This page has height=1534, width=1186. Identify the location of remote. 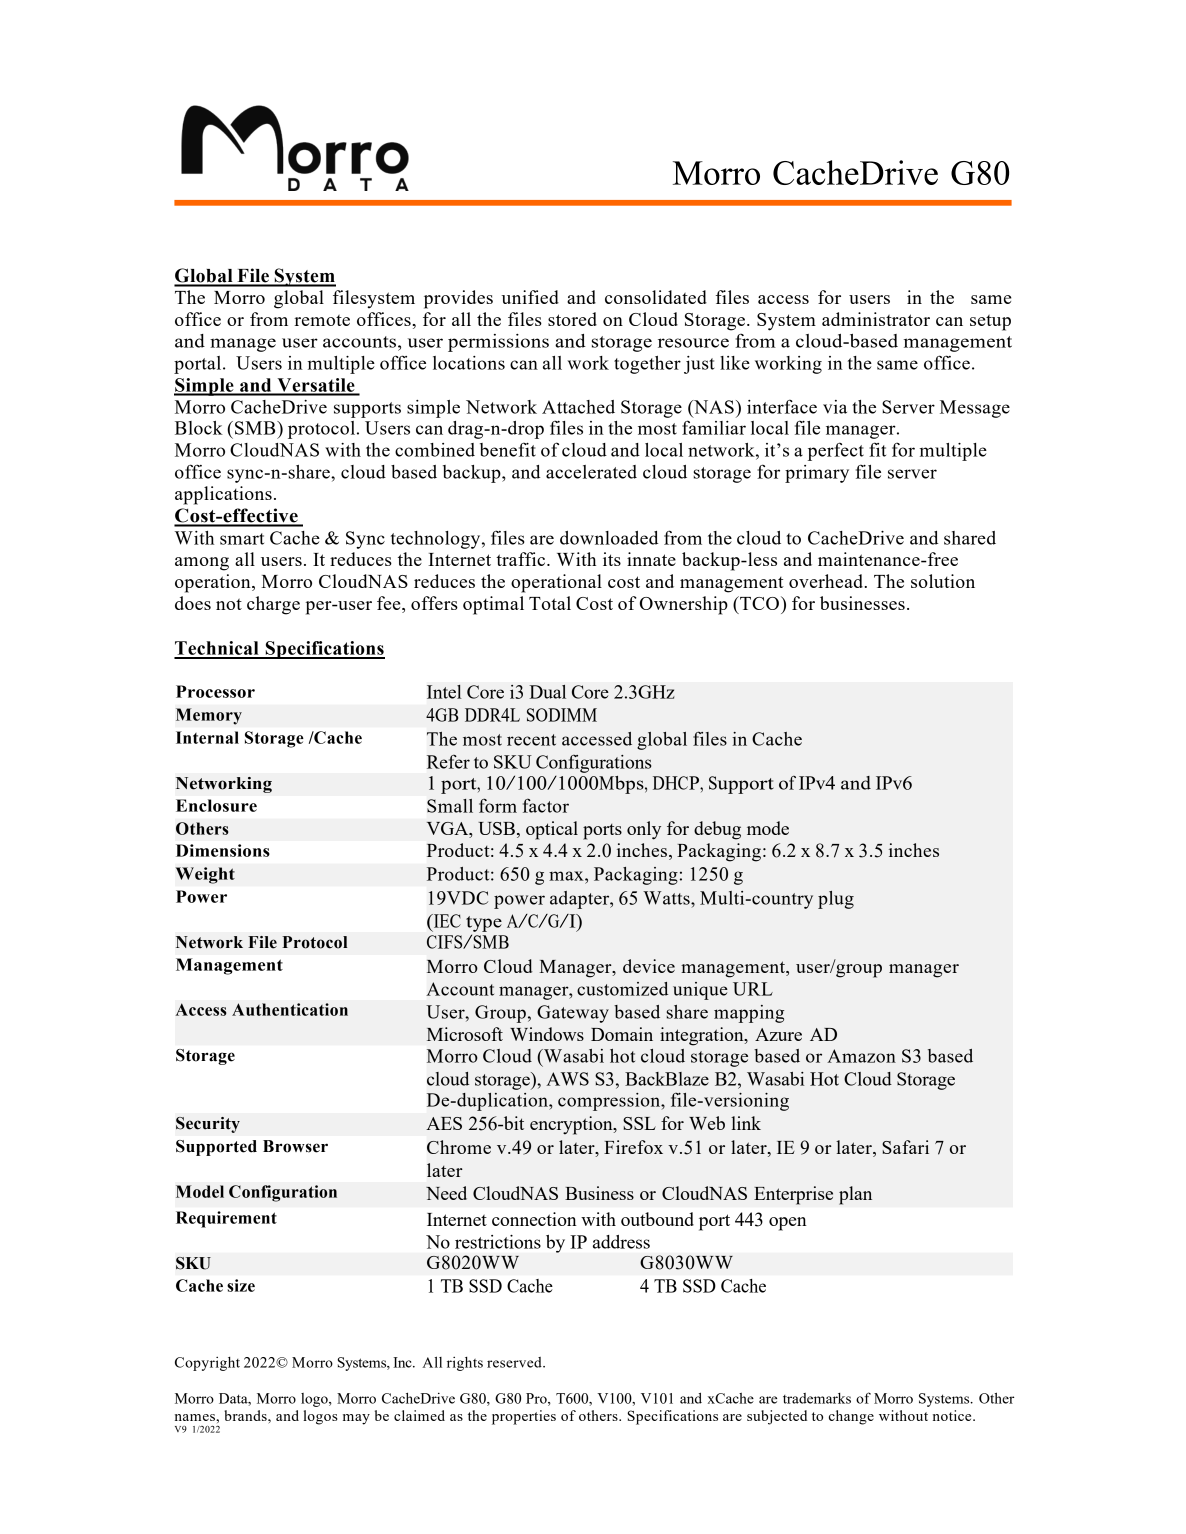
(322, 320).
